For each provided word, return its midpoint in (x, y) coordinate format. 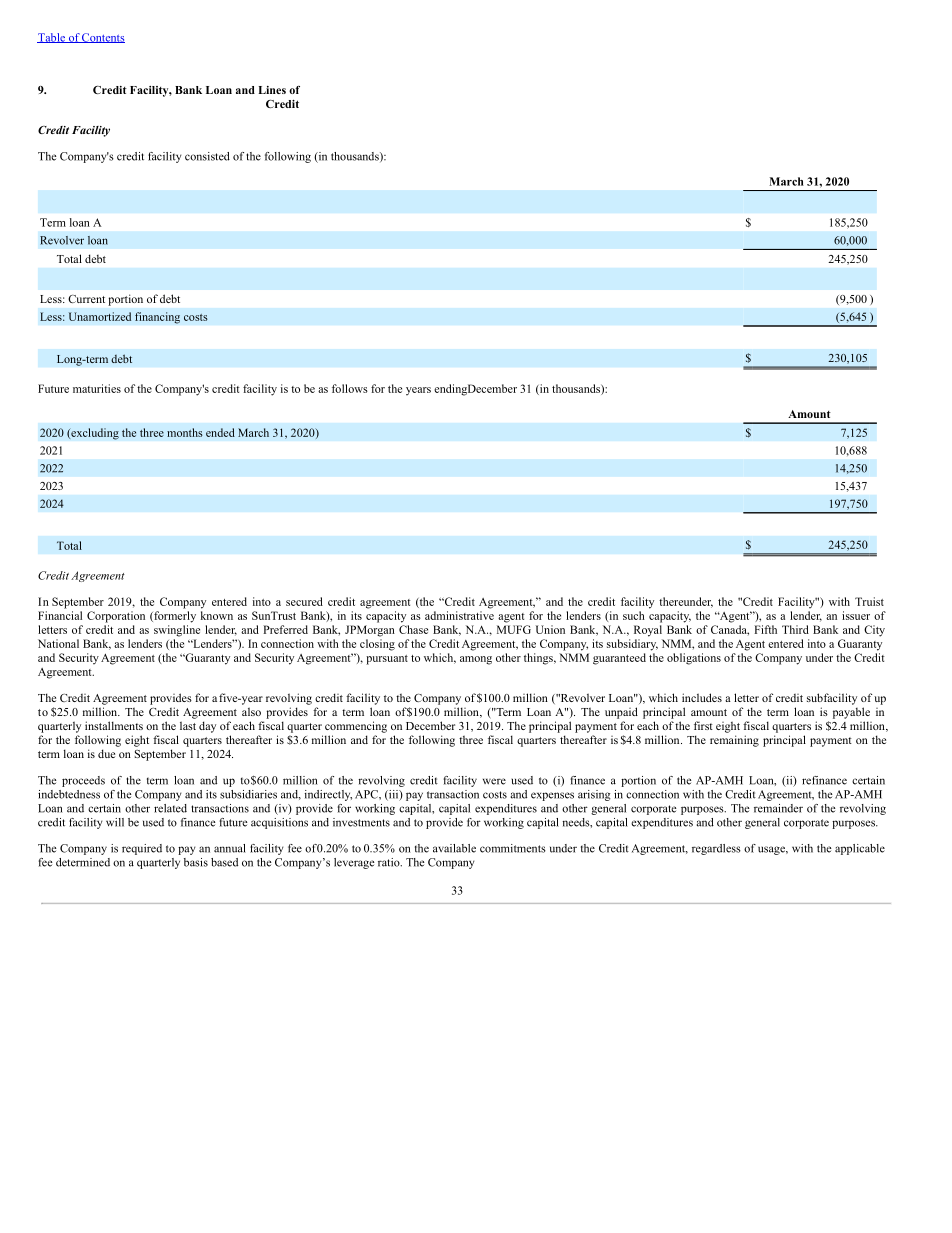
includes (702, 697)
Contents (102, 38)
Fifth (765, 629)
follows (350, 388)
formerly (174, 617)
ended (220, 432)
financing (157, 318)
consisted (207, 156)
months (185, 432)
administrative (459, 615)
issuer (856, 615)
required (142, 849)
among (476, 660)
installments (114, 725)
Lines (272, 90)
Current (86, 299)
